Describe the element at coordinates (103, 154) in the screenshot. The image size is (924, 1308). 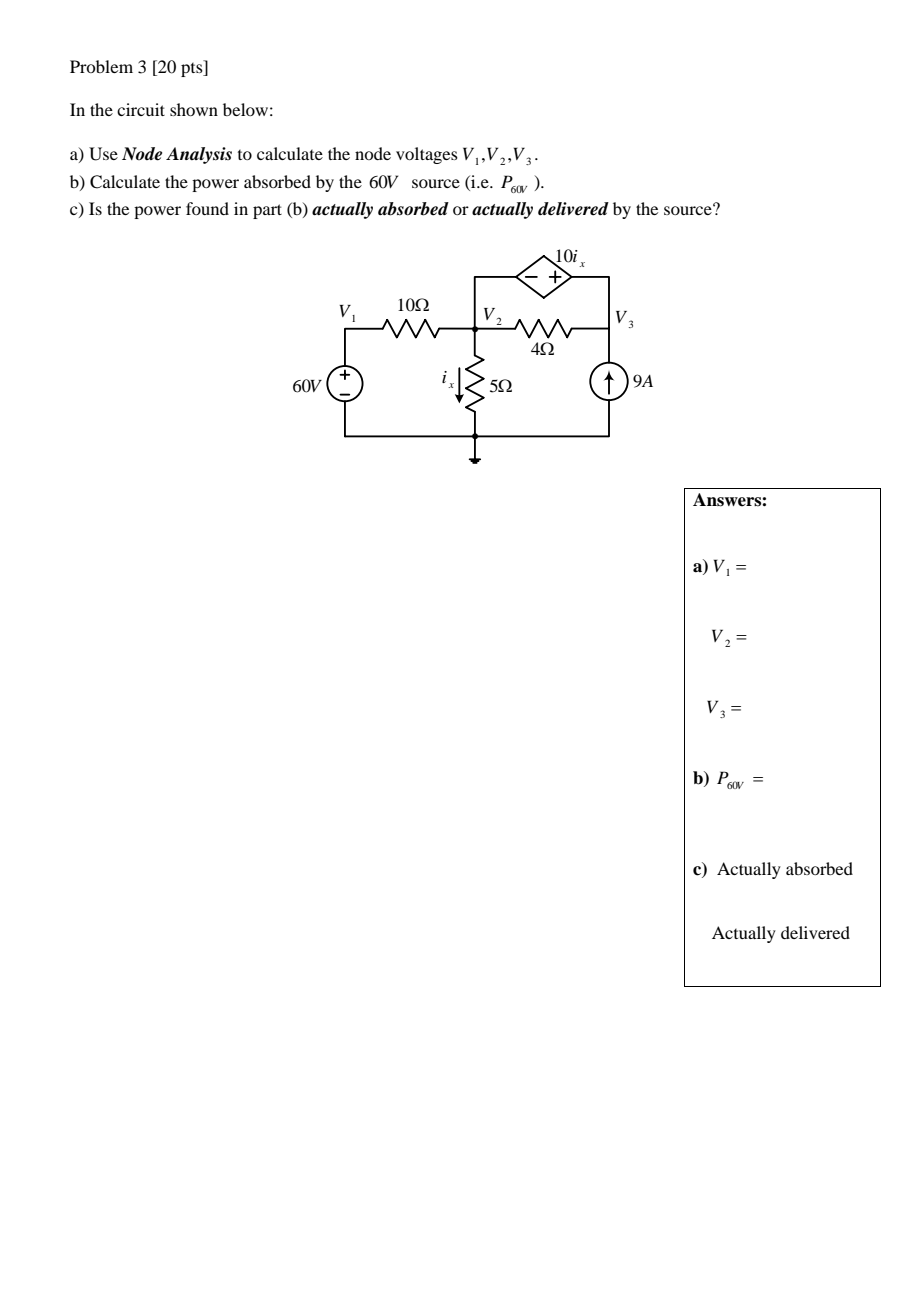
I see `Use` at that location.
